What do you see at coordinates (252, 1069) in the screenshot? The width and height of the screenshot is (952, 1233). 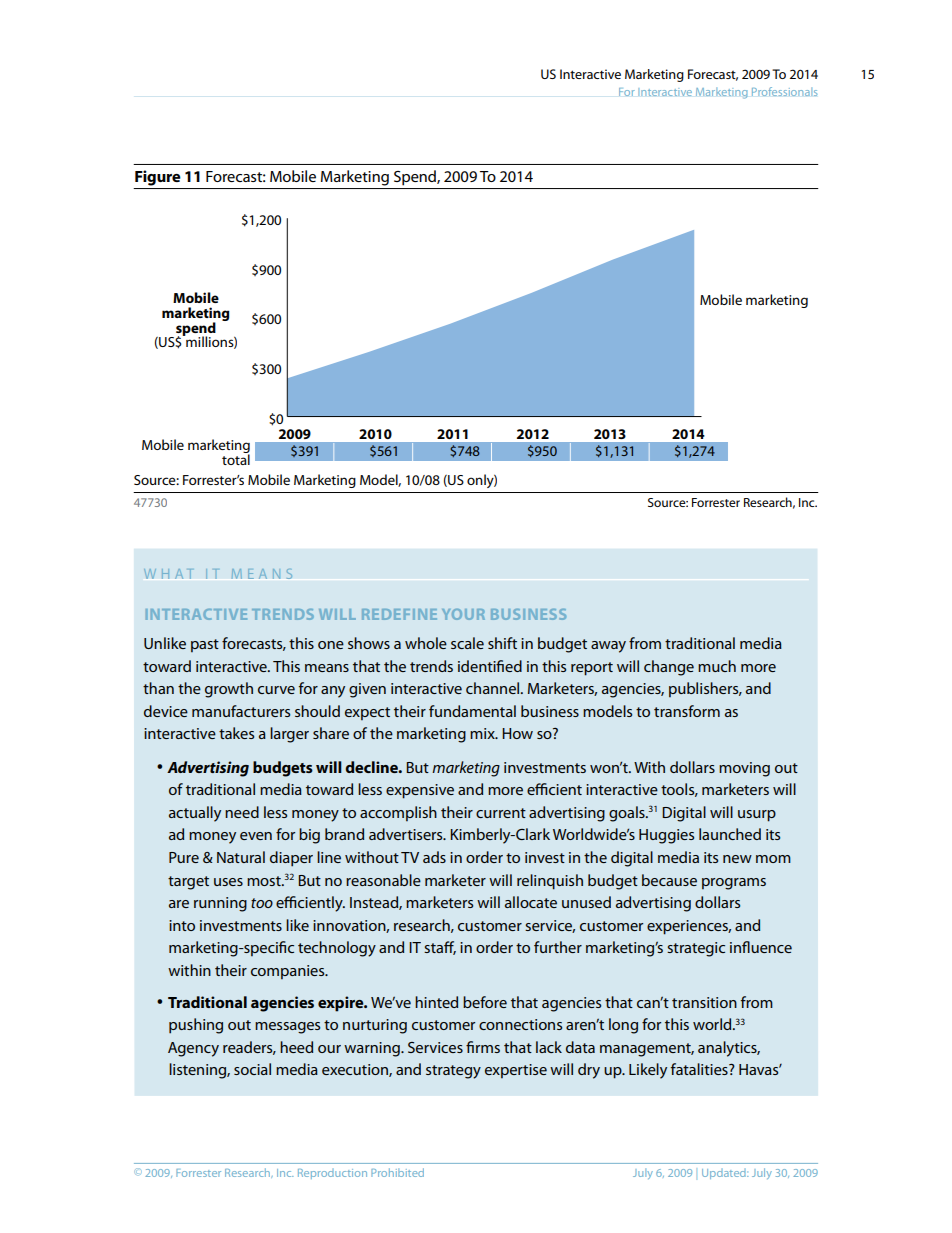 I see `social` at bounding box center [252, 1069].
